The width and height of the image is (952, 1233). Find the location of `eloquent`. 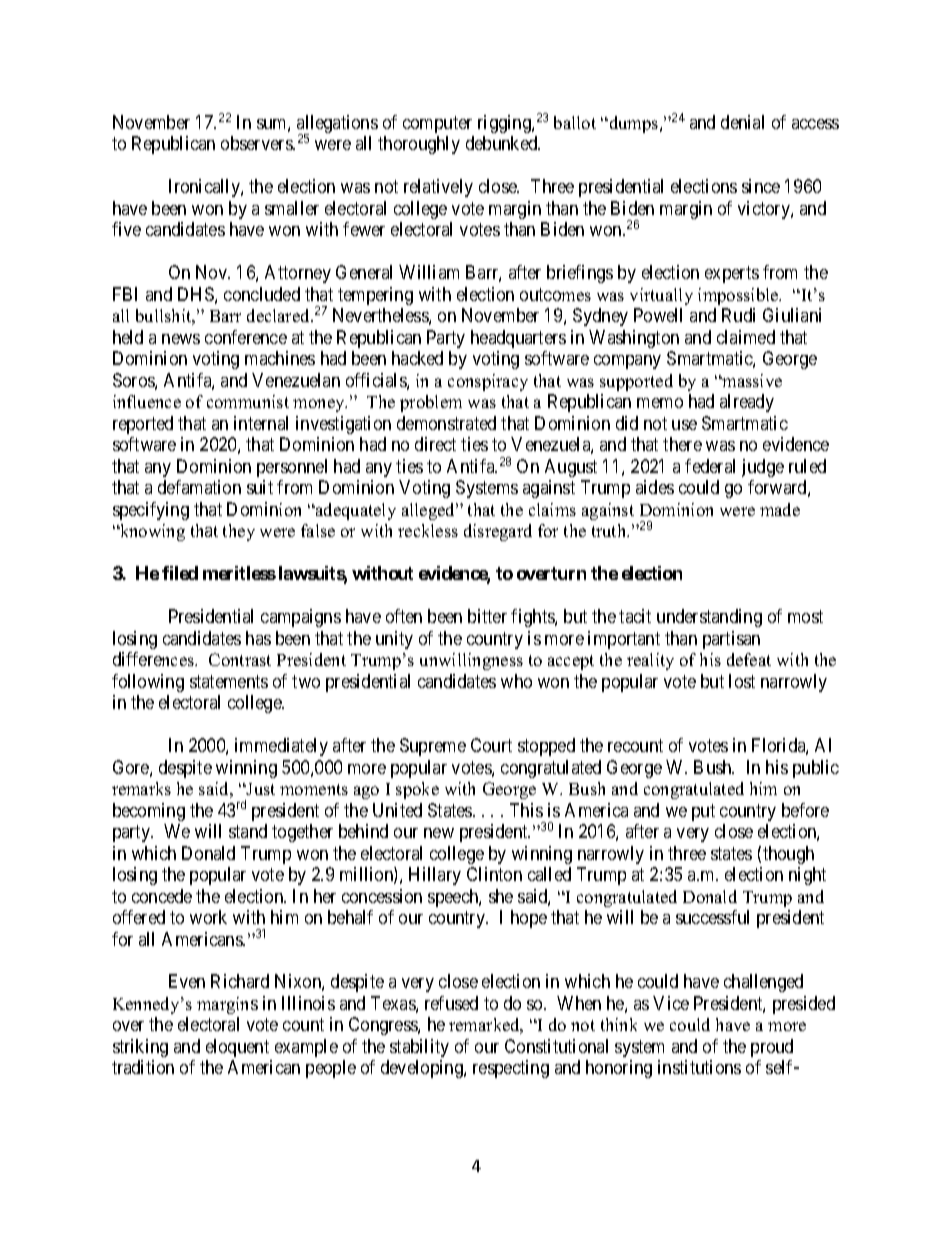

eloquent is located at coordinates (237, 1048).
